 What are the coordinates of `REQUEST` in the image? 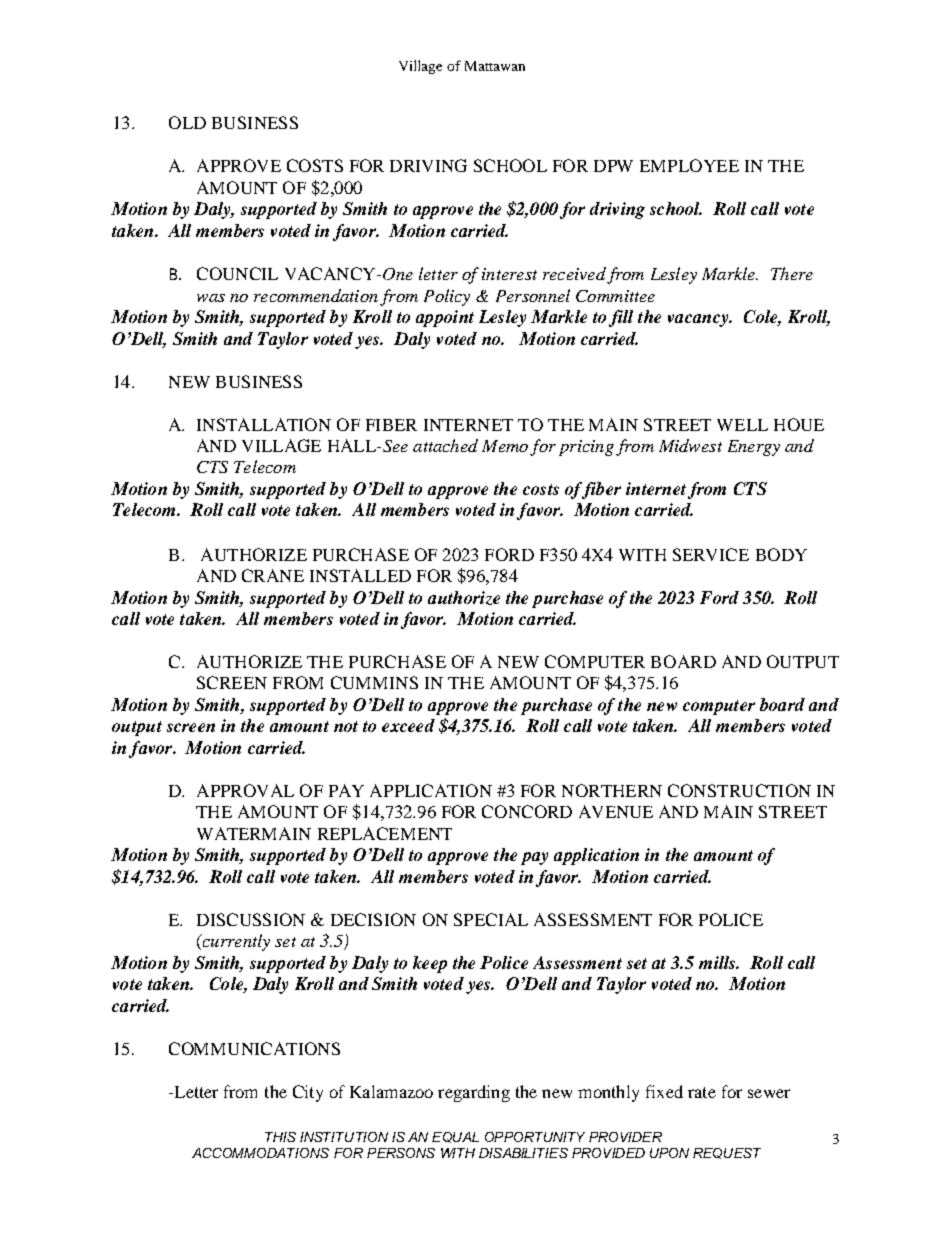 It's located at (727, 1153).
